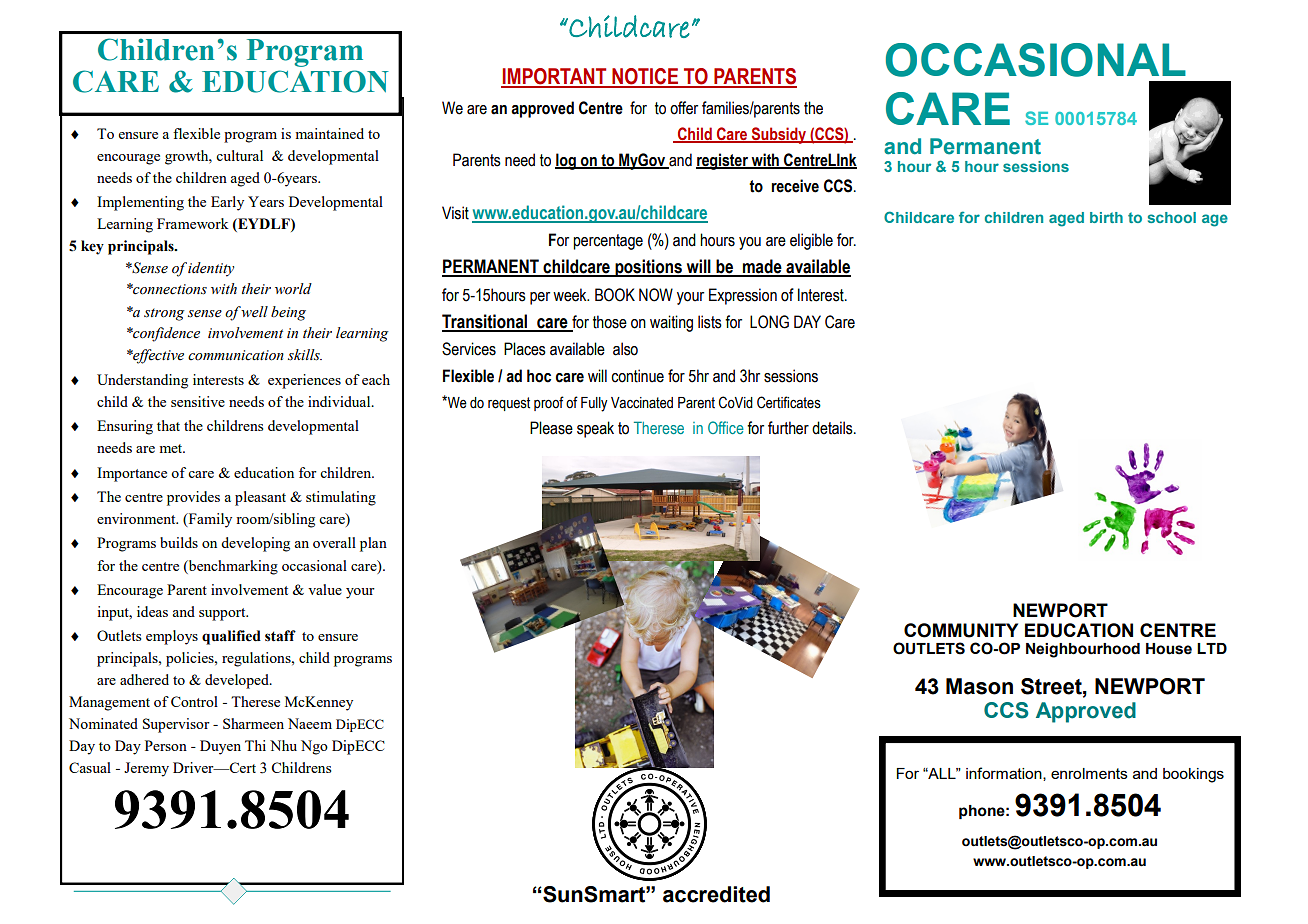 The image size is (1308, 924). What do you see at coordinates (146, 769) in the page?
I see `Jeremy` at bounding box center [146, 769].
